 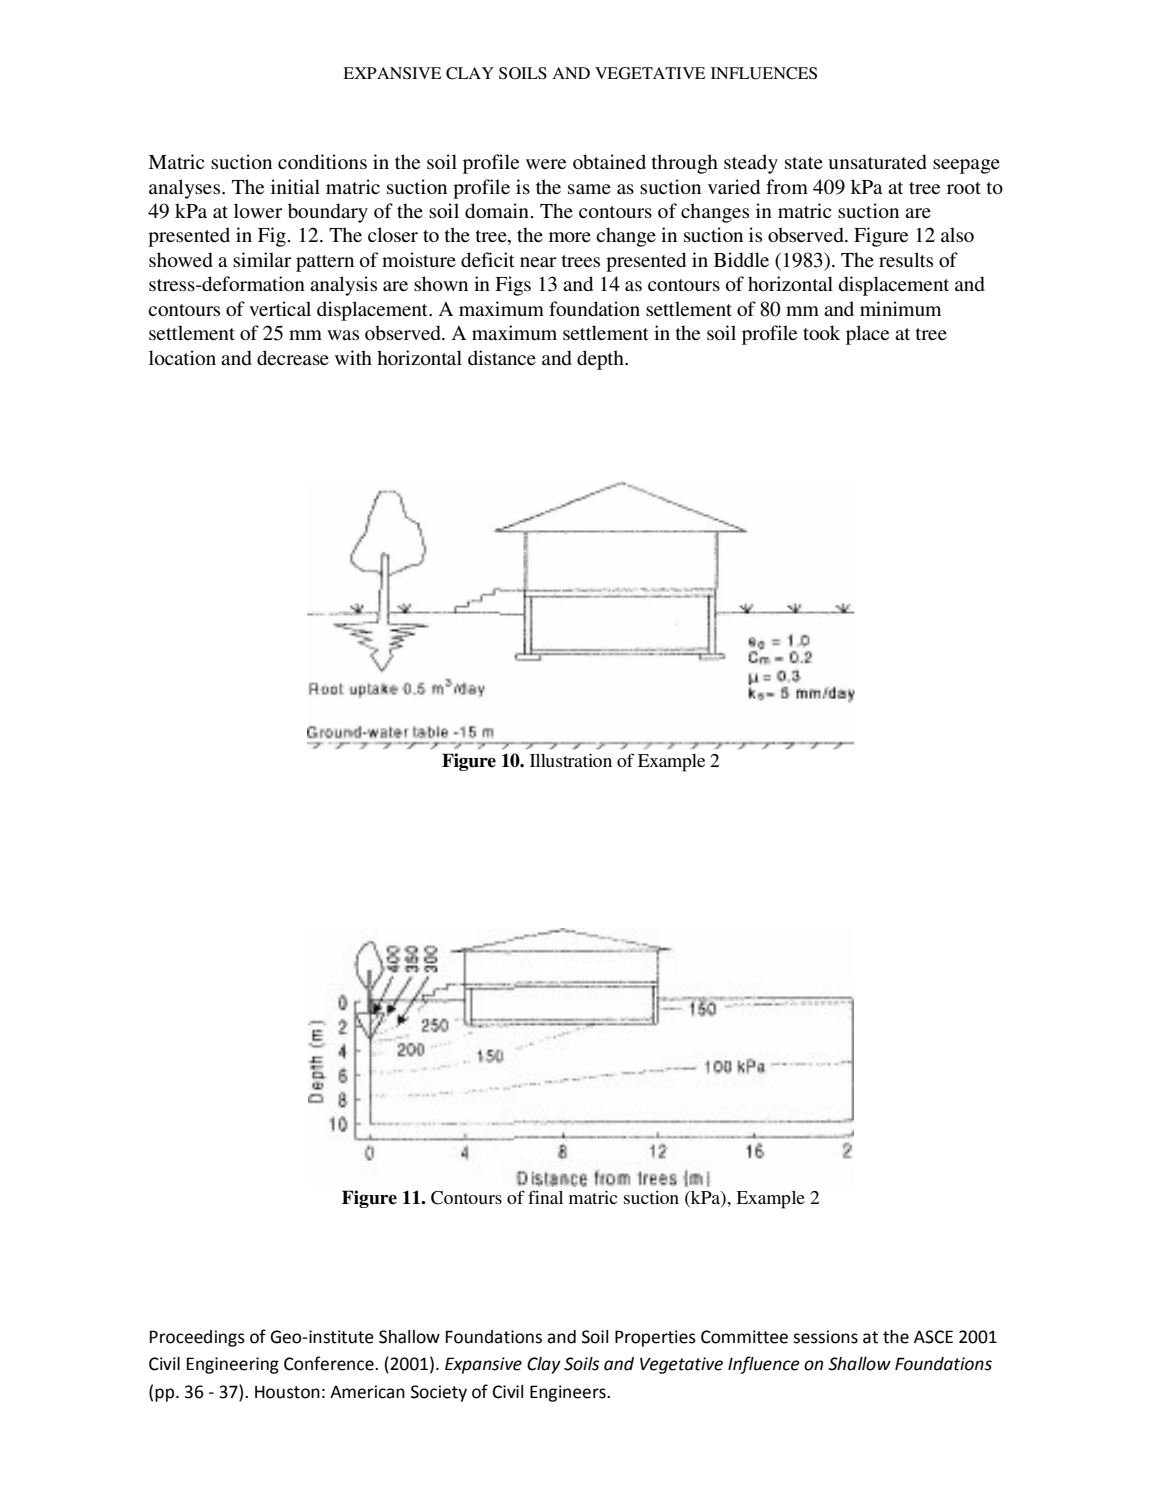 I want to click on Proceedings, so click(x=197, y=1338).
